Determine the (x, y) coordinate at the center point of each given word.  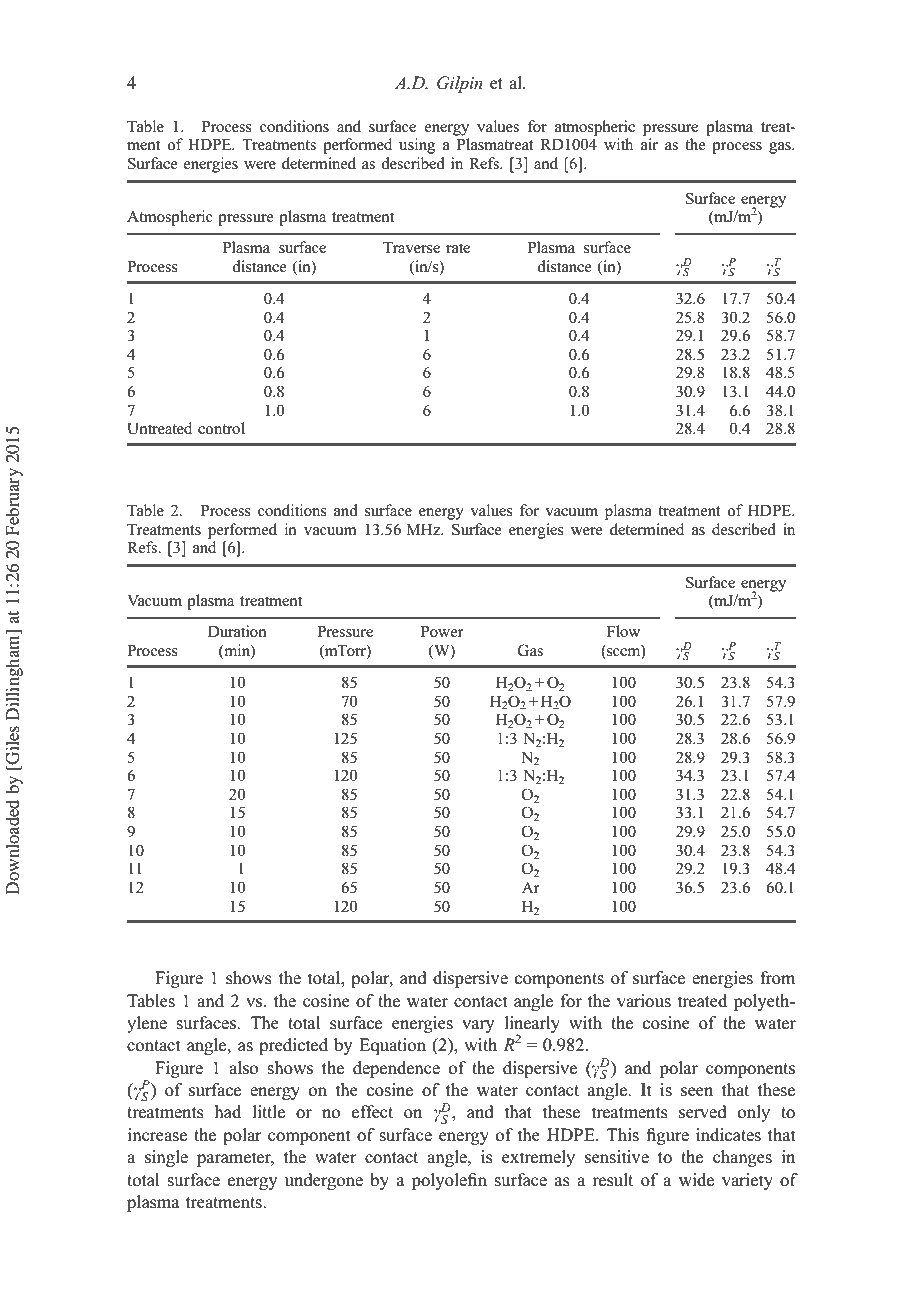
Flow (623, 631)
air (649, 144)
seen (697, 1092)
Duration (237, 631)
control (221, 428)
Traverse (411, 248)
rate (458, 248)
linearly (532, 1025)
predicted (293, 1046)
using (417, 146)
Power (442, 632)
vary (478, 1026)
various (644, 1001)
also (243, 1068)
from (777, 978)
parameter (235, 1159)
